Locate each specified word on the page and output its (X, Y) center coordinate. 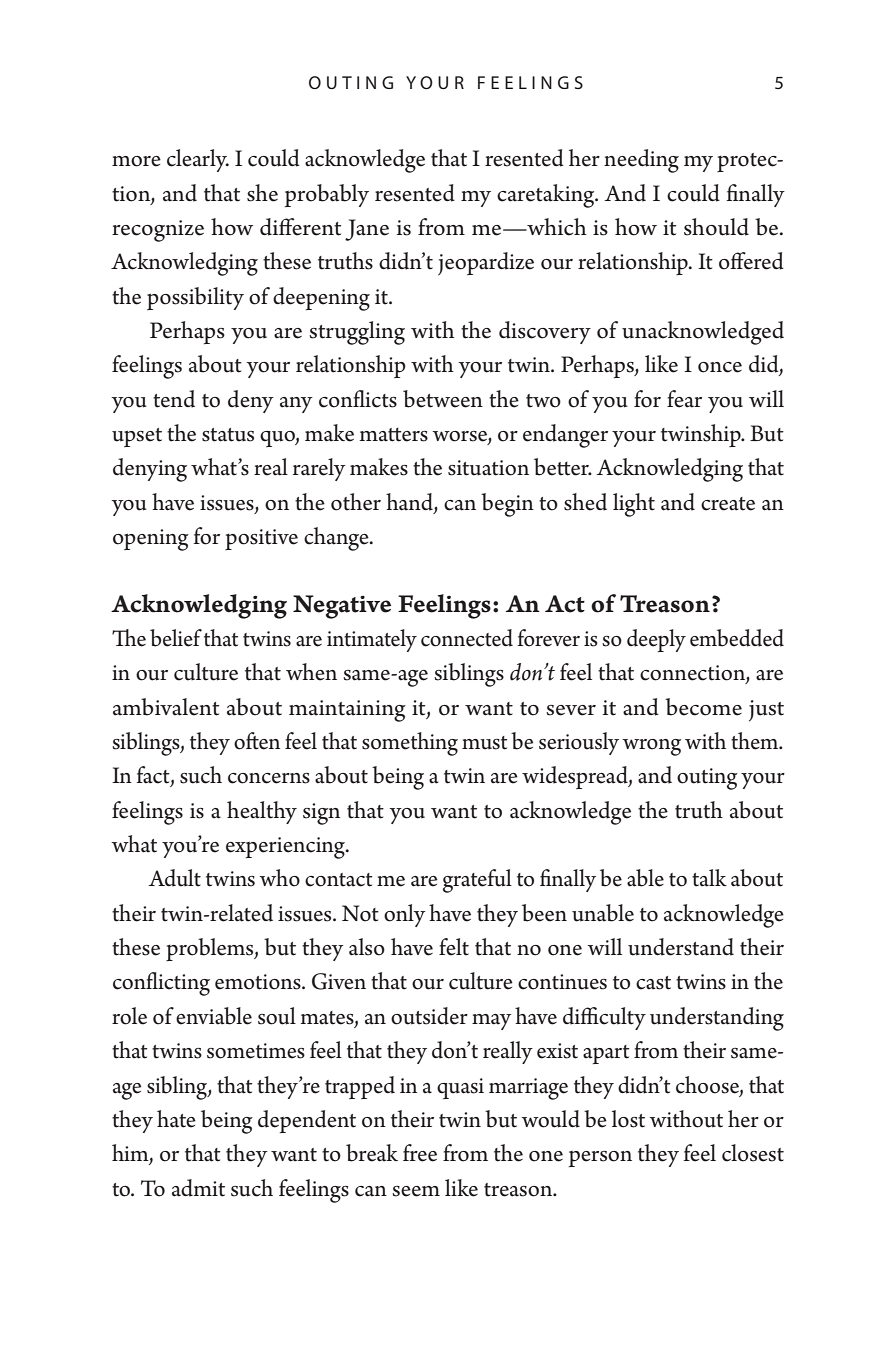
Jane (367, 230)
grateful (477, 881)
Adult (174, 878)
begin (507, 505)
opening (151, 540)
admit (198, 1188)
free (420, 1153)
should (716, 227)
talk (709, 878)
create (728, 504)
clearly (198, 160)
